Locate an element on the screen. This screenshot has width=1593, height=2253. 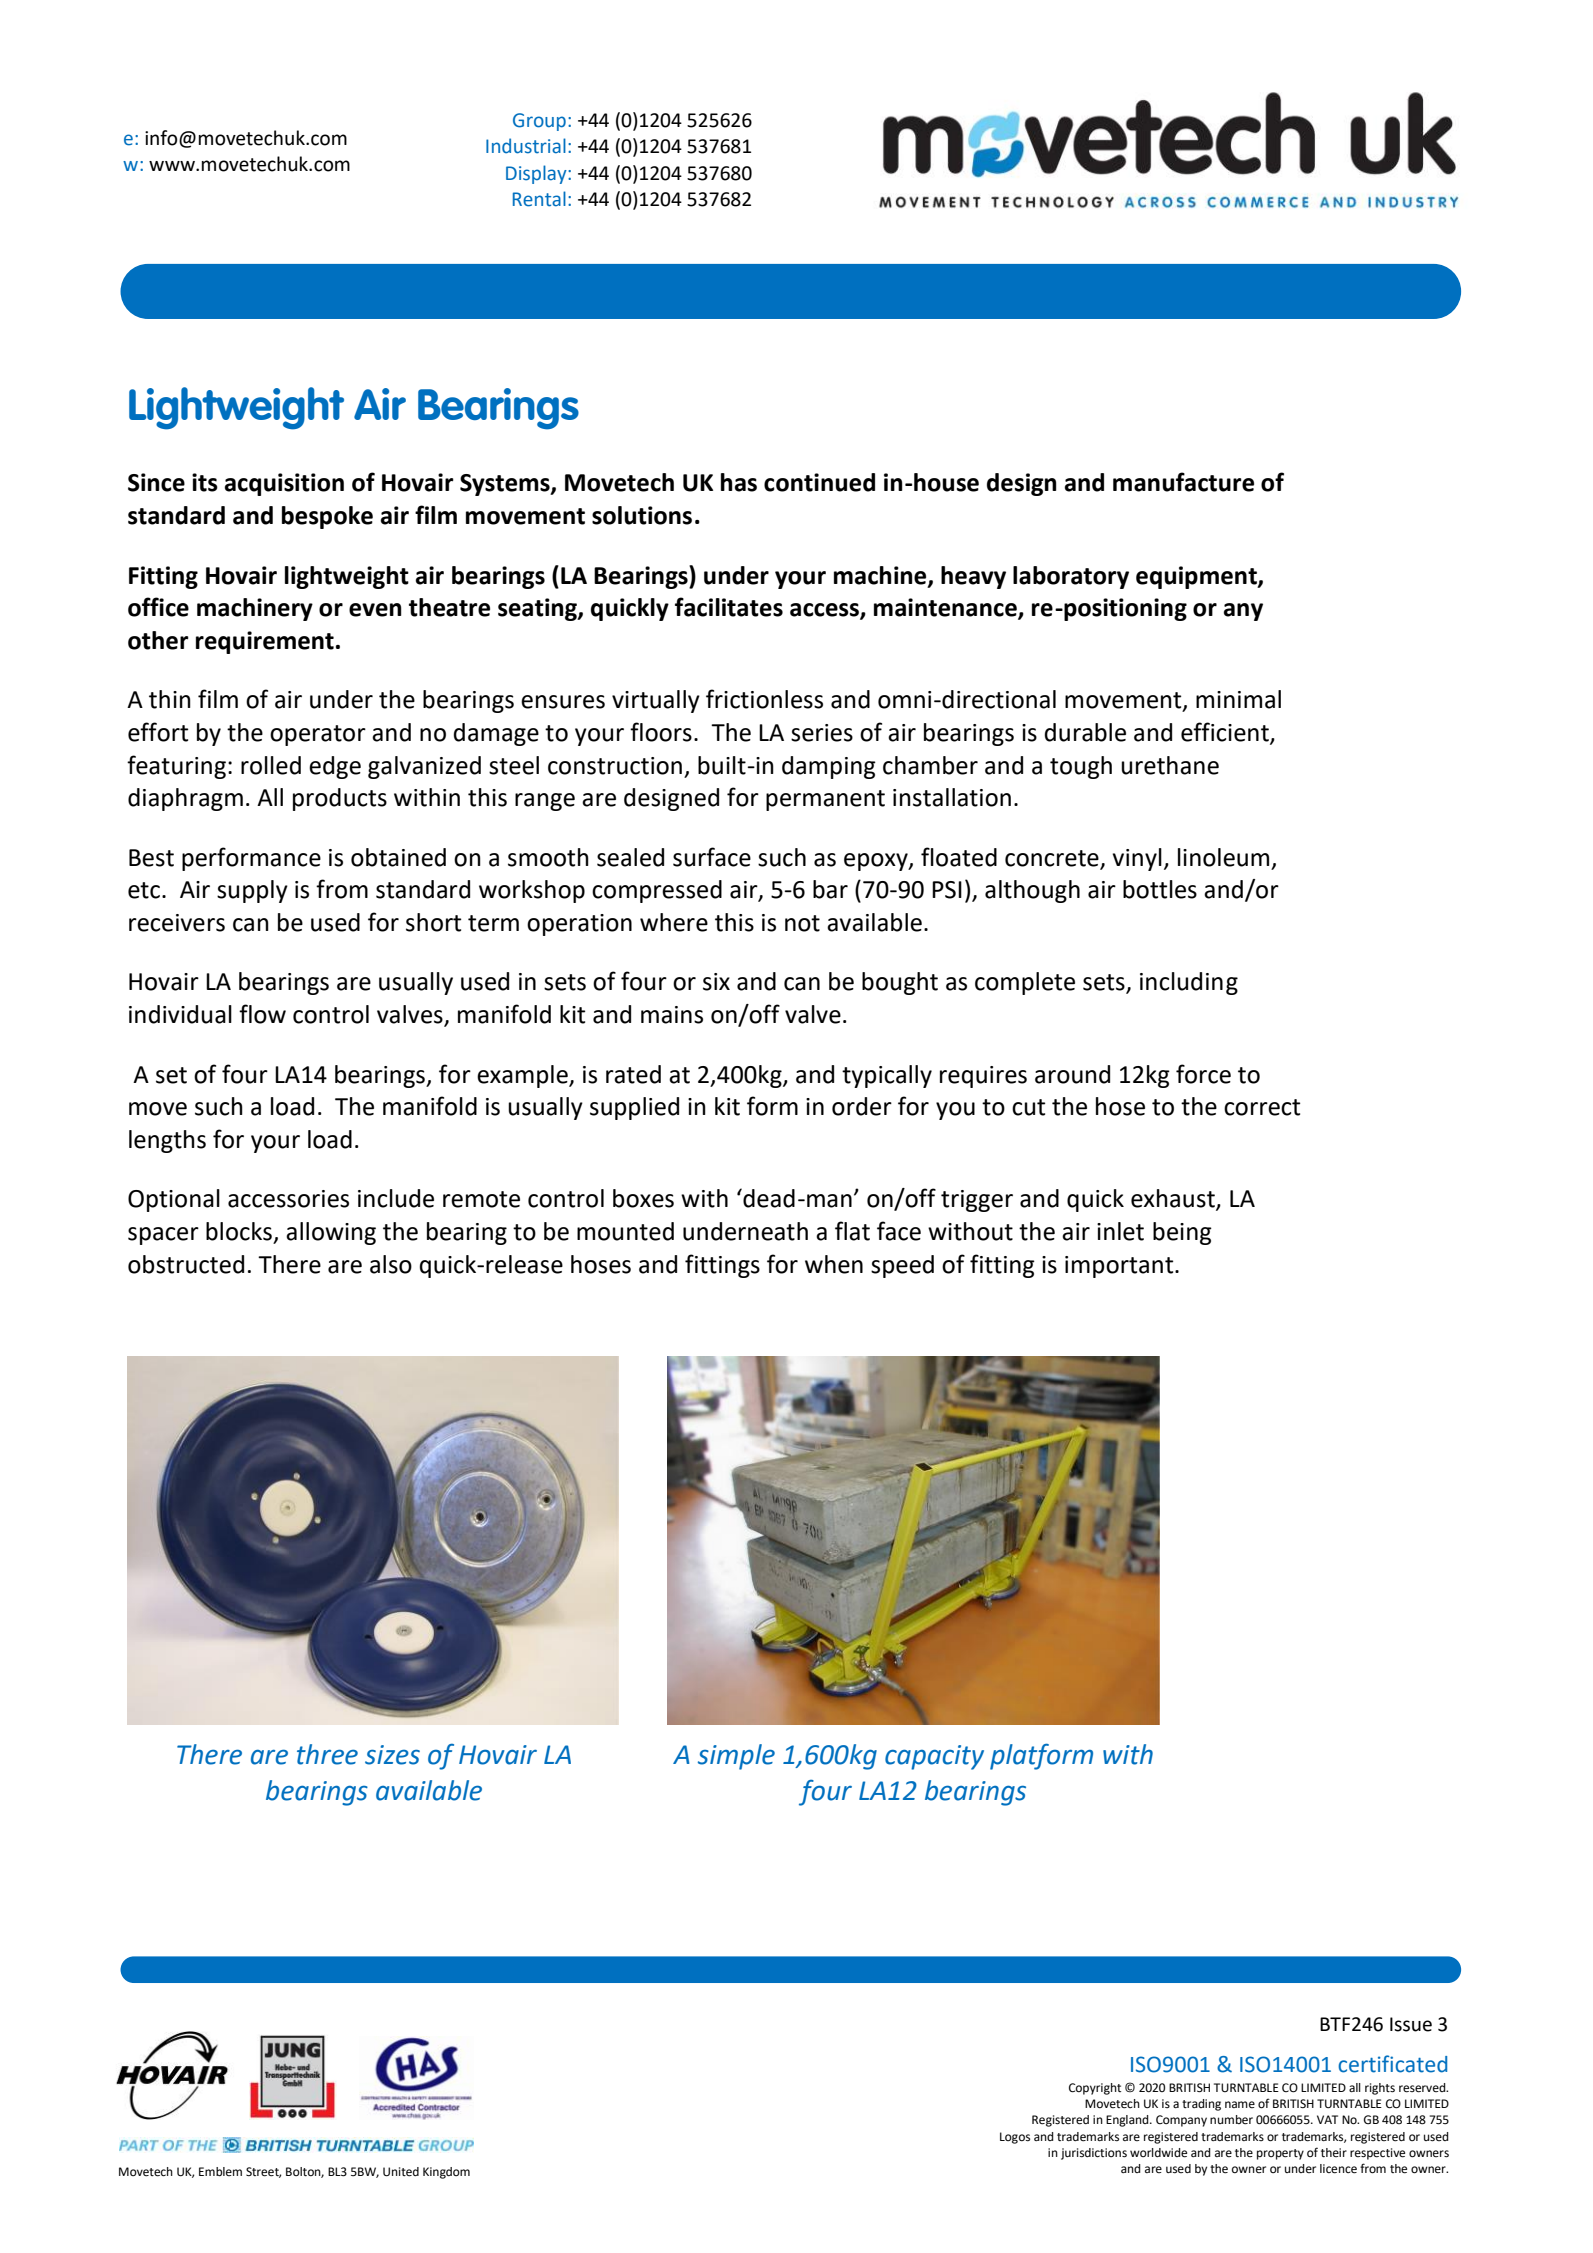
capacity is located at coordinates (934, 1757).
